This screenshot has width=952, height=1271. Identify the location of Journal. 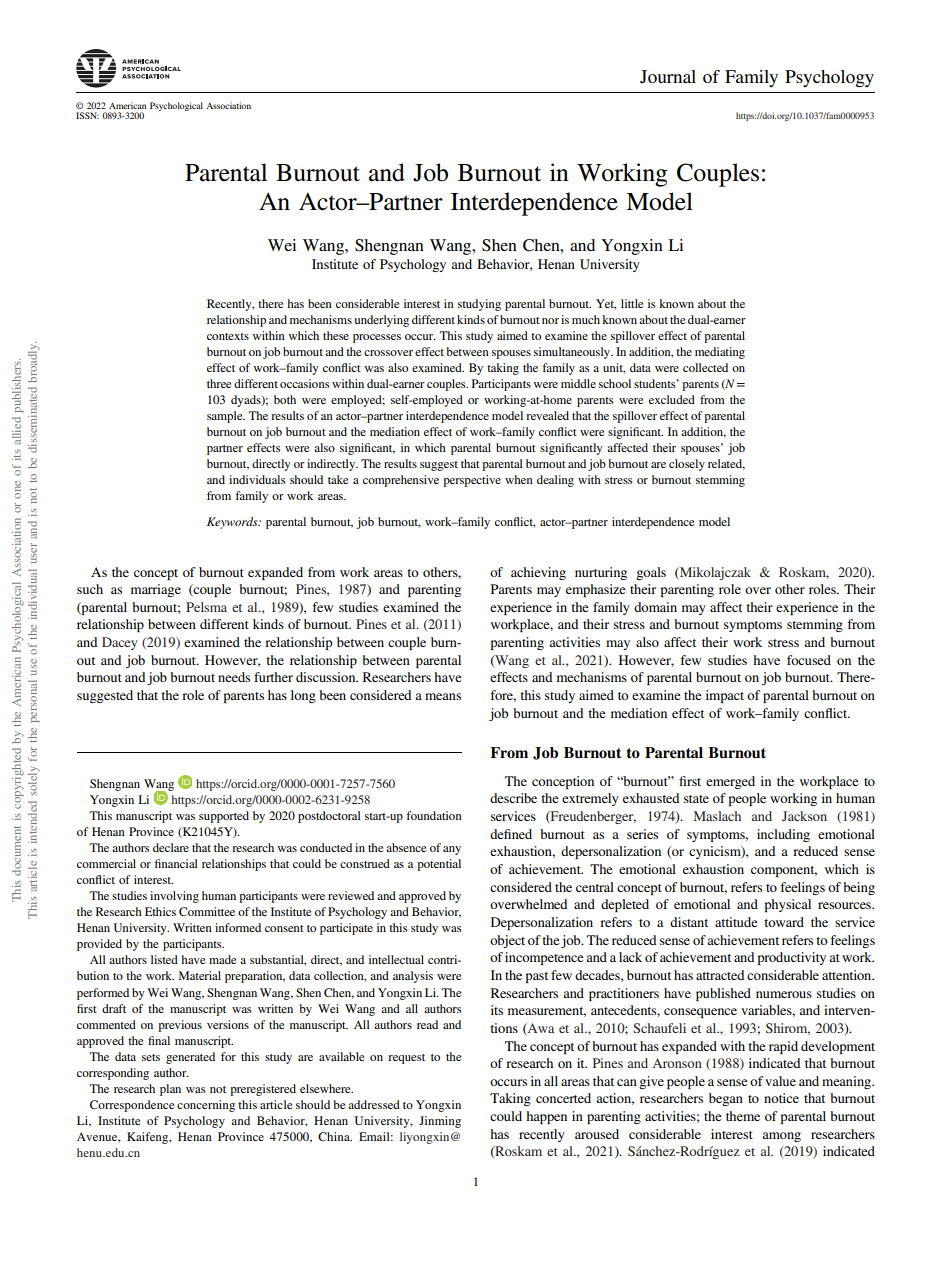
(668, 77).
